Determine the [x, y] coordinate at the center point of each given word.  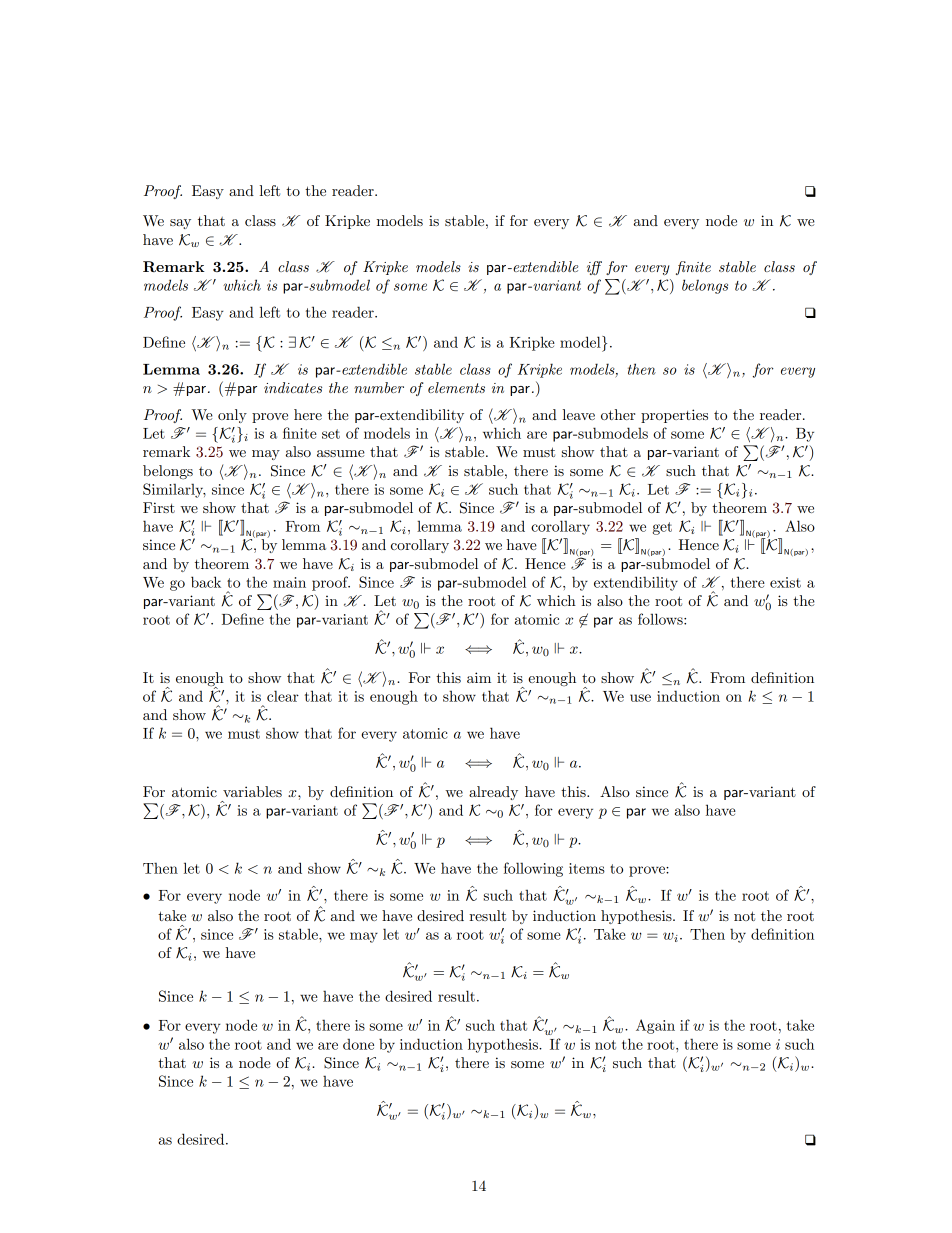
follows [661, 619]
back [206, 582]
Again [655, 1026]
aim [479, 677]
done [358, 1044]
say [180, 224]
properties [674, 416]
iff [594, 268]
